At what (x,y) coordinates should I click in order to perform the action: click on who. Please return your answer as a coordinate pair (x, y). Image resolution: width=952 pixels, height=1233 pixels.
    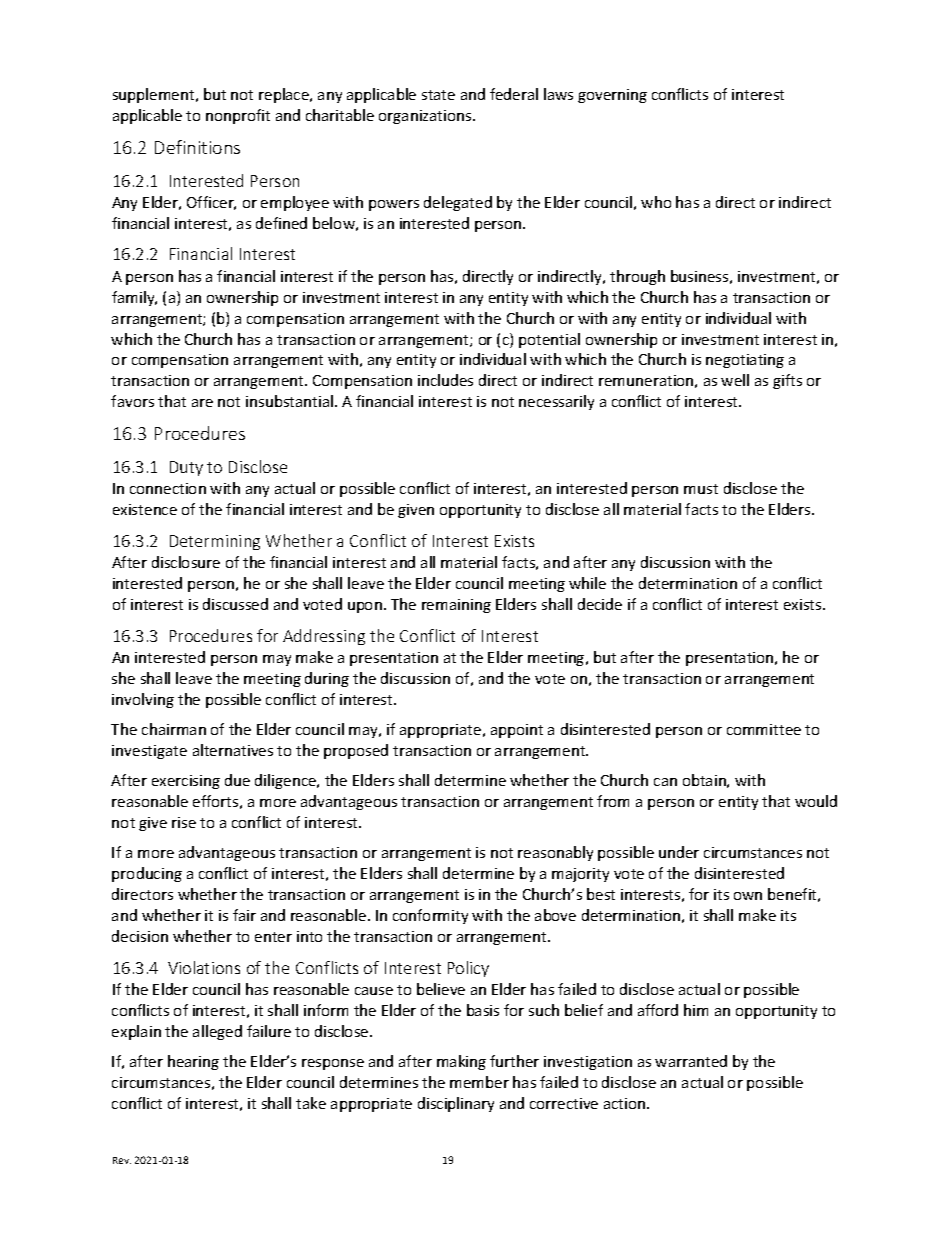
    Looking at the image, I should click on (656, 202).
